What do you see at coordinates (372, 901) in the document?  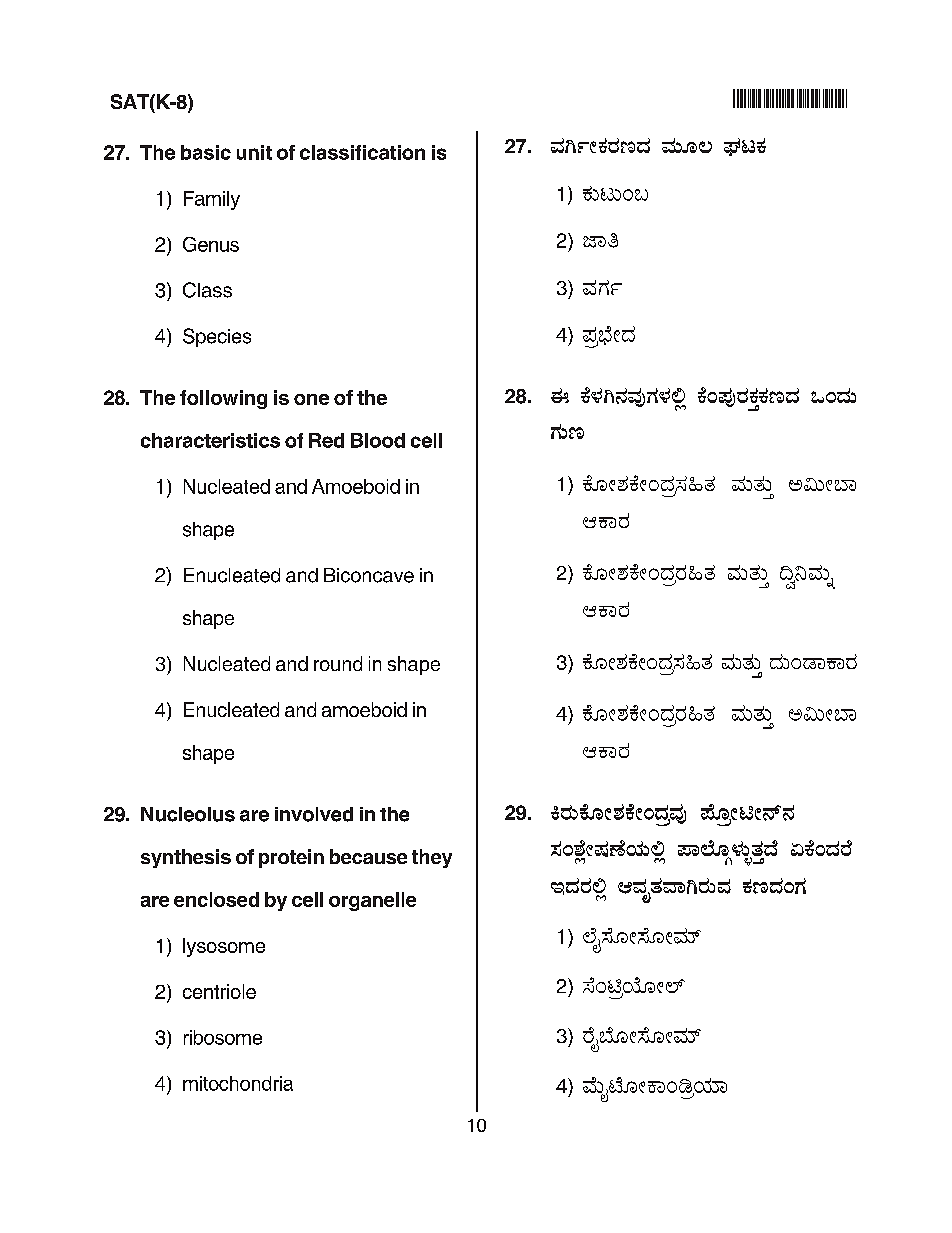 I see `organelle` at bounding box center [372, 901].
